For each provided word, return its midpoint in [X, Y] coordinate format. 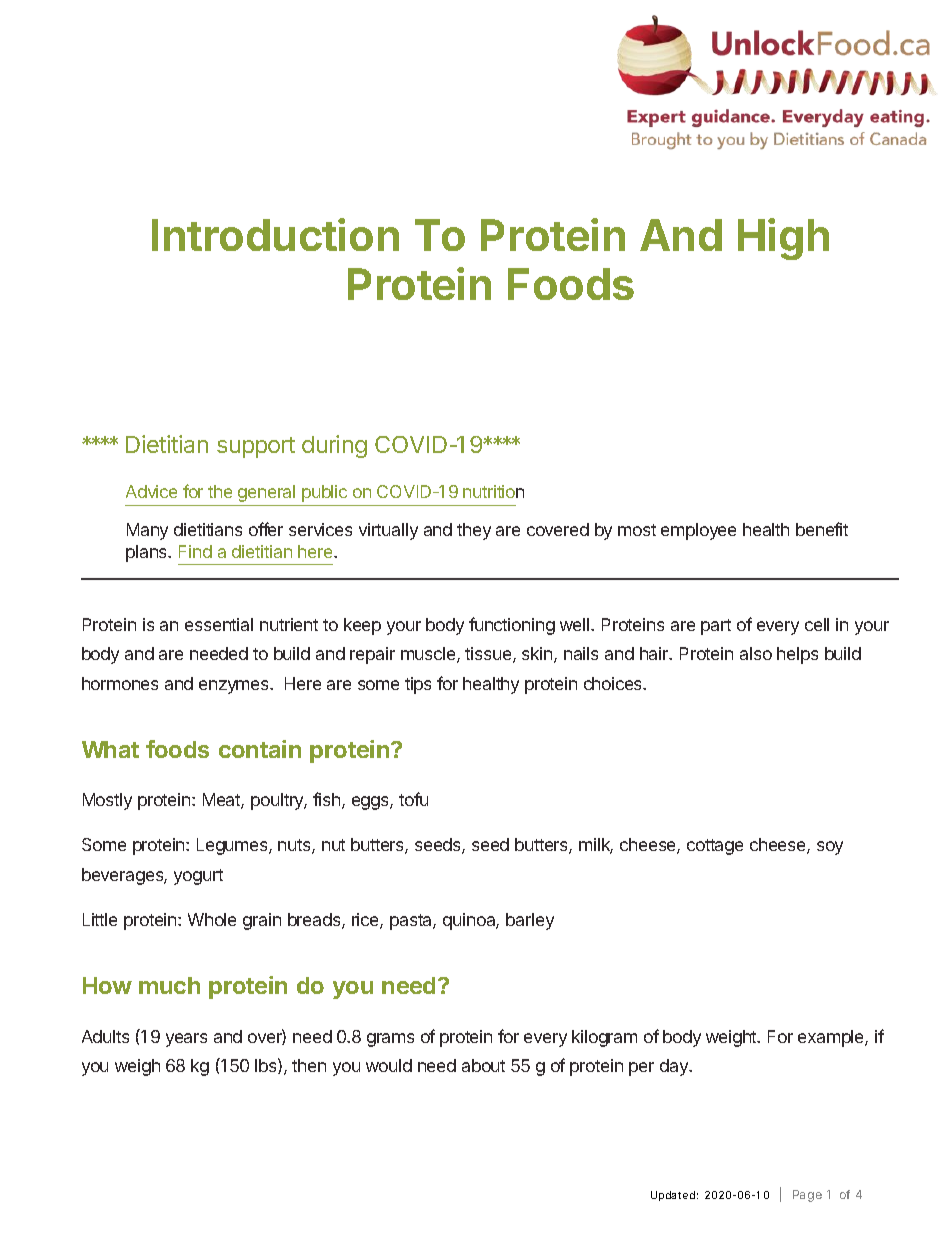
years [186, 1040]
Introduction [275, 234]
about [483, 1065]
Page [807, 1196]
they [474, 531]
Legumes [233, 846]
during [334, 446]
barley [530, 921]
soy [830, 848]
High [783, 239]
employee [698, 531]
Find [195, 551]
